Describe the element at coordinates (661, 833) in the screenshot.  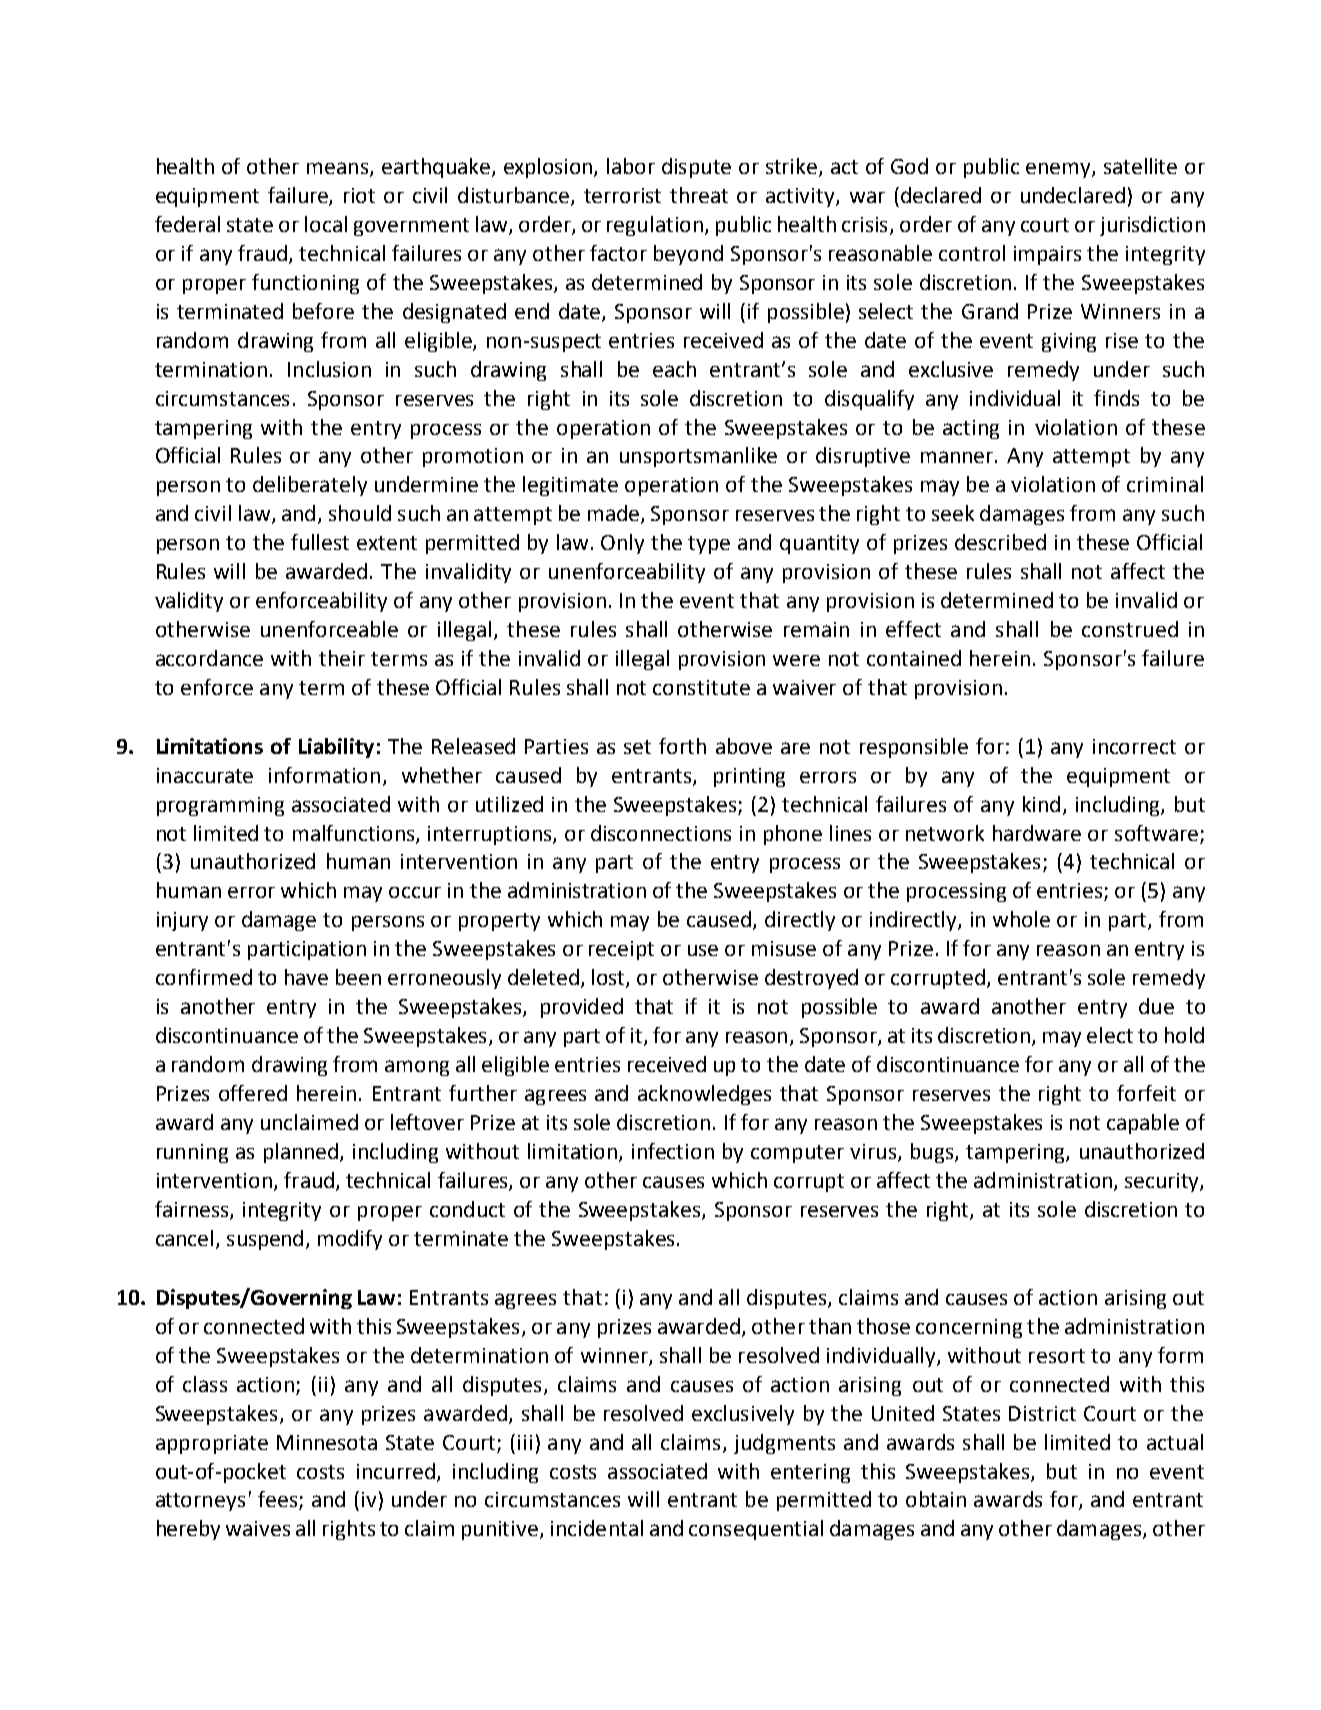
I see `disconnections` at that location.
